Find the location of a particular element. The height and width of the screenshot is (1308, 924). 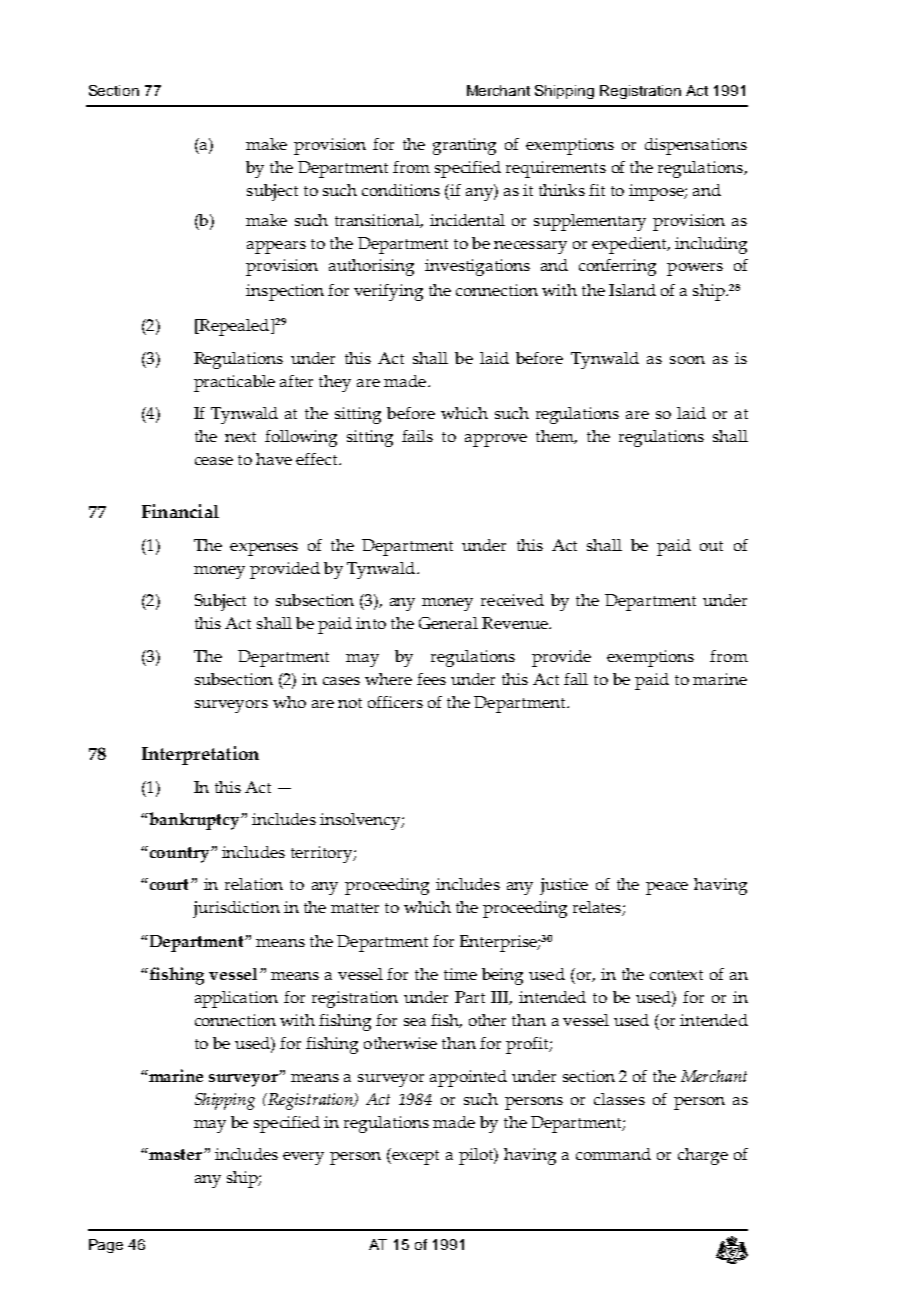

conditions is located at coordinates (401, 190).
